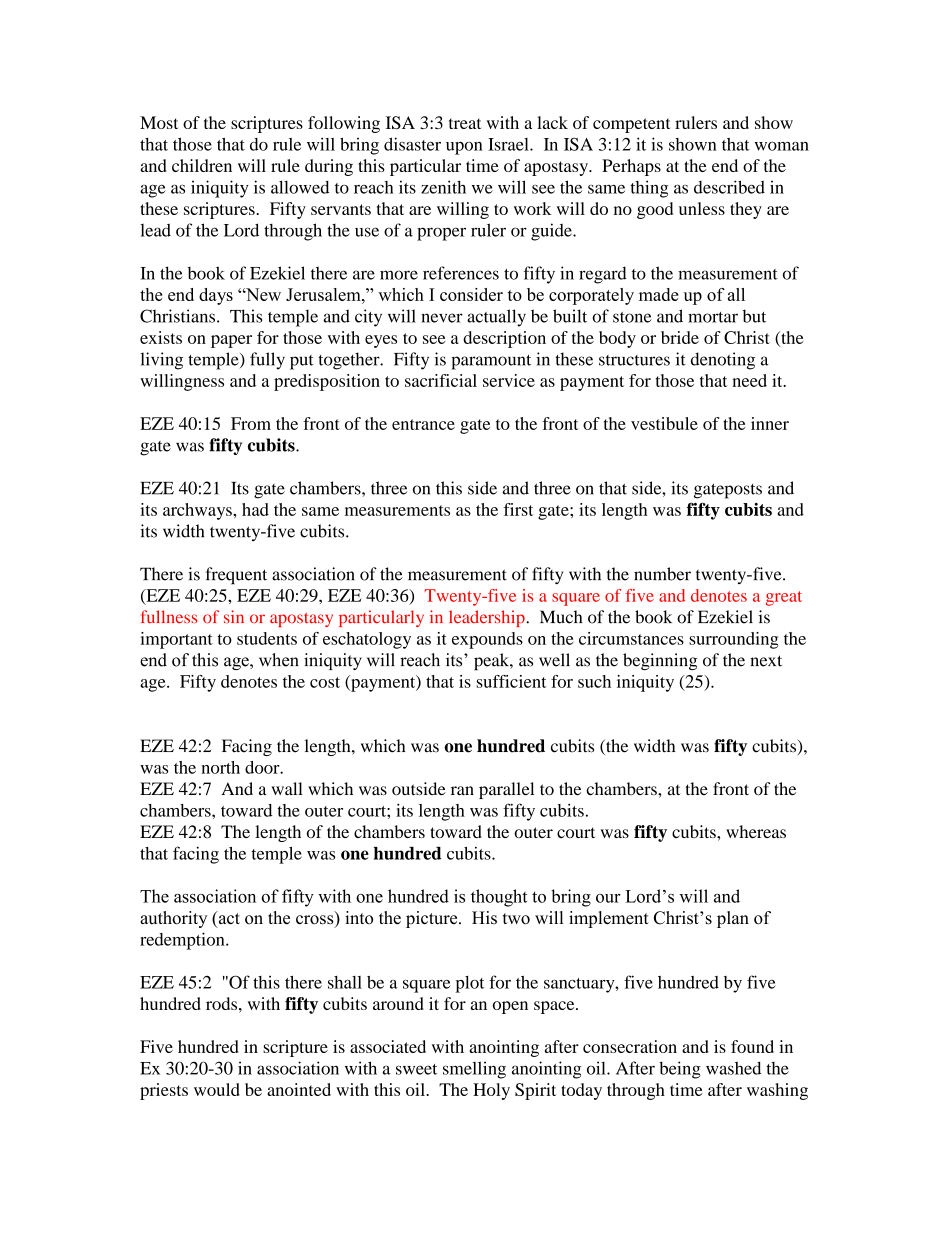 The height and width of the screenshot is (1233, 952). I want to click on parallel, so click(506, 790).
